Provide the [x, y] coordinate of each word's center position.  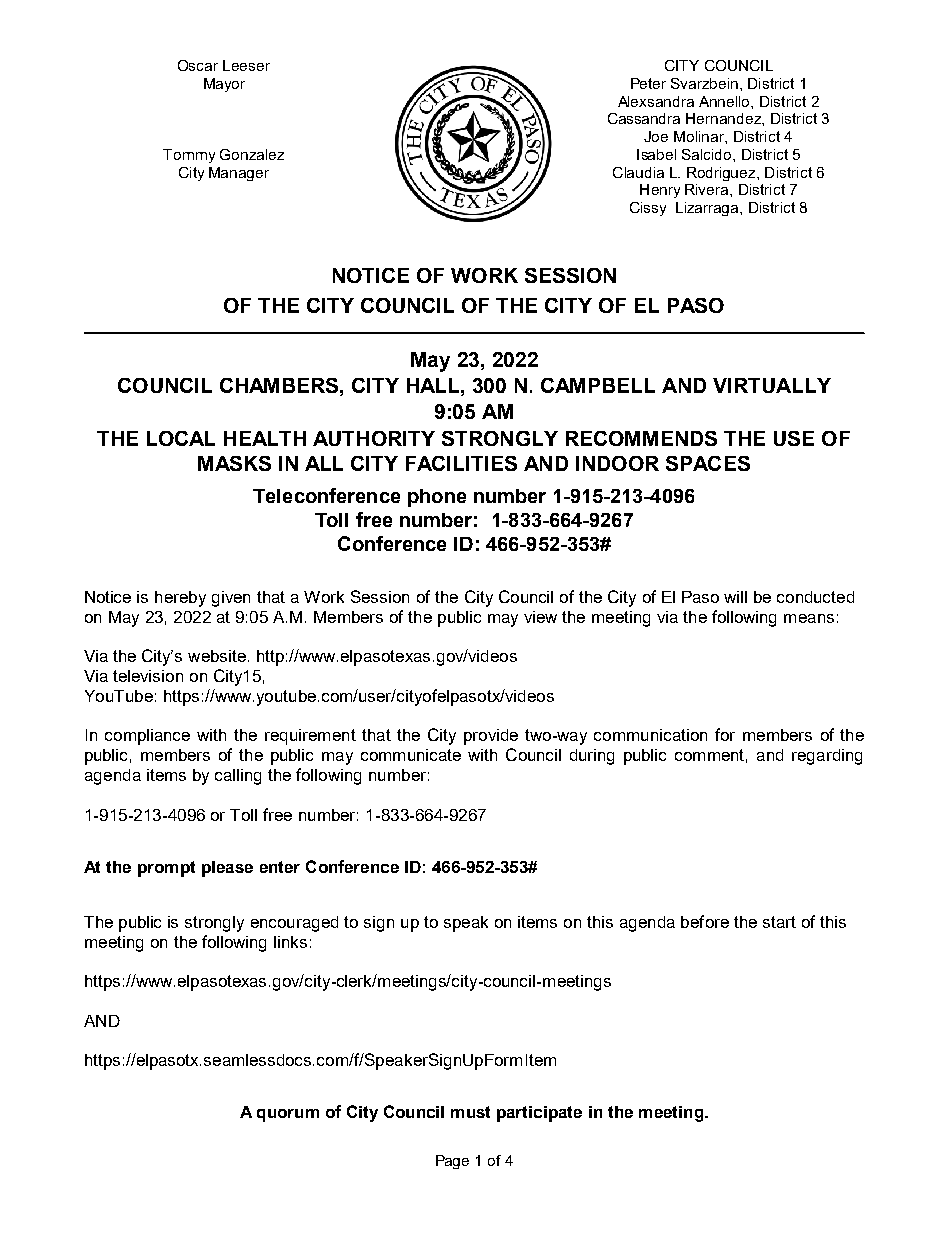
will [735, 597]
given [231, 599]
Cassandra [644, 118]
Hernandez [724, 118]
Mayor [224, 85]
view [540, 617]
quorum [288, 1115]
